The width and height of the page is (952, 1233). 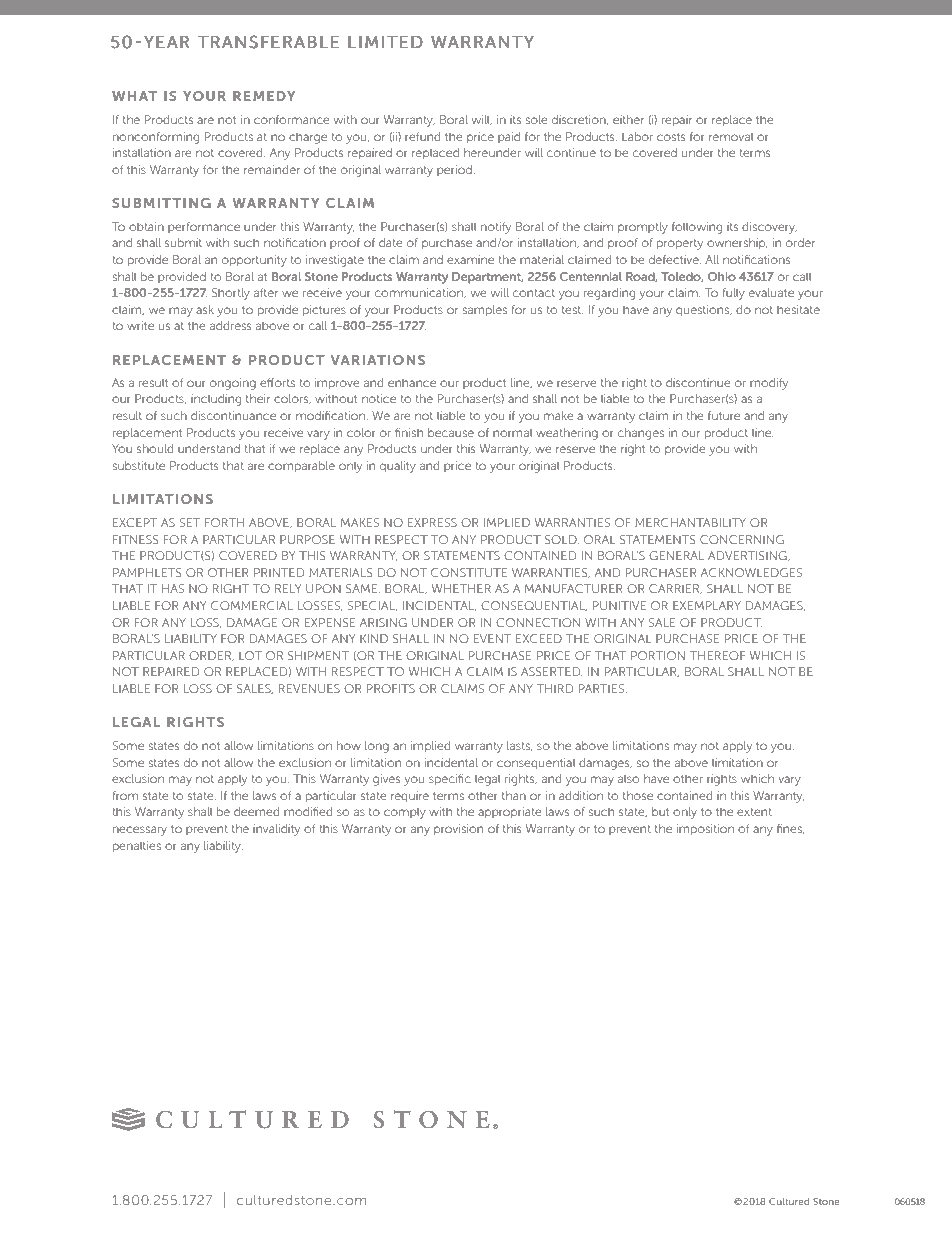 What do you see at coordinates (458, 830) in the page?
I see `provision` at bounding box center [458, 830].
